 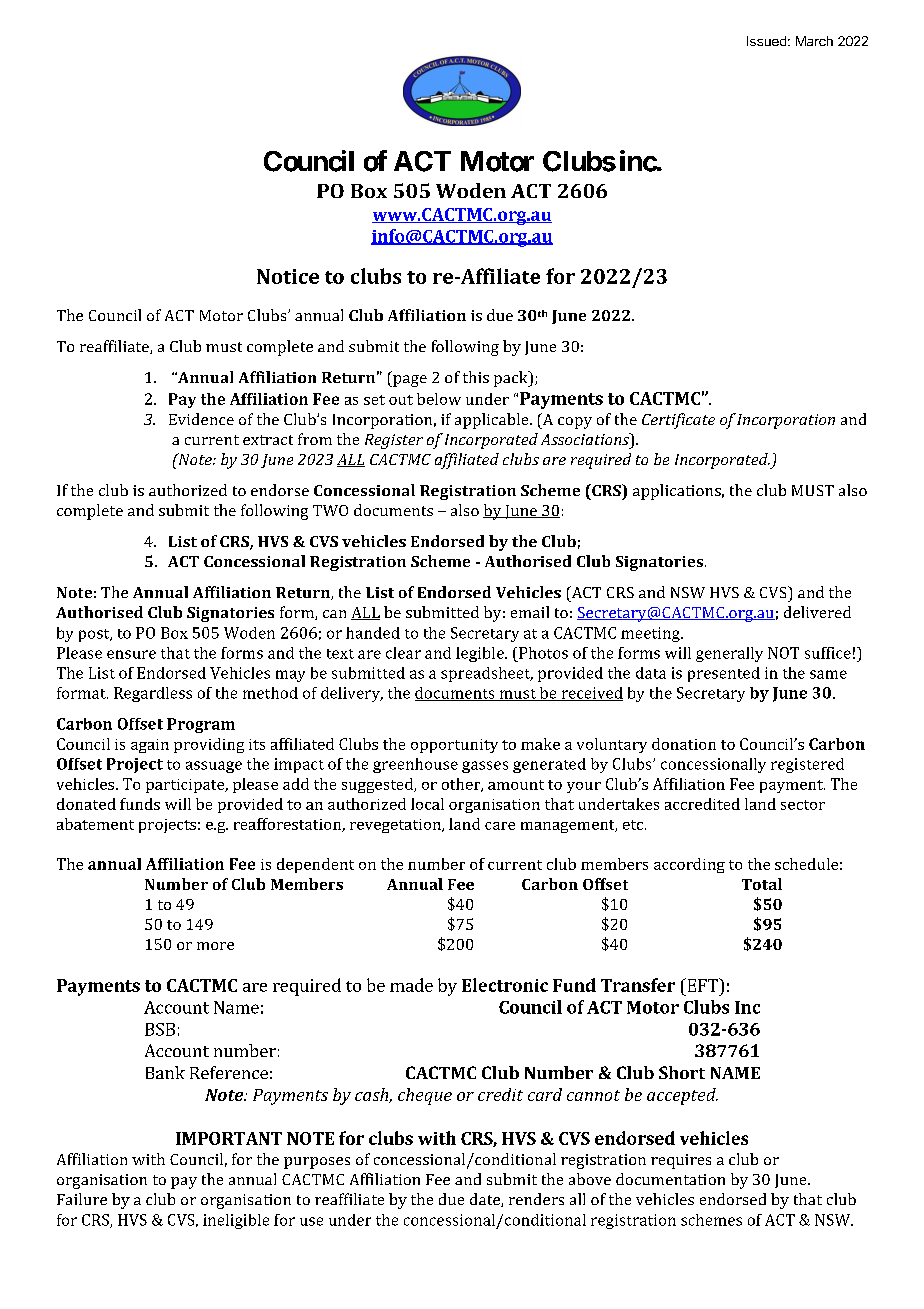 What do you see at coordinates (766, 41) in the screenshot?
I see `Issued` at bounding box center [766, 41].
